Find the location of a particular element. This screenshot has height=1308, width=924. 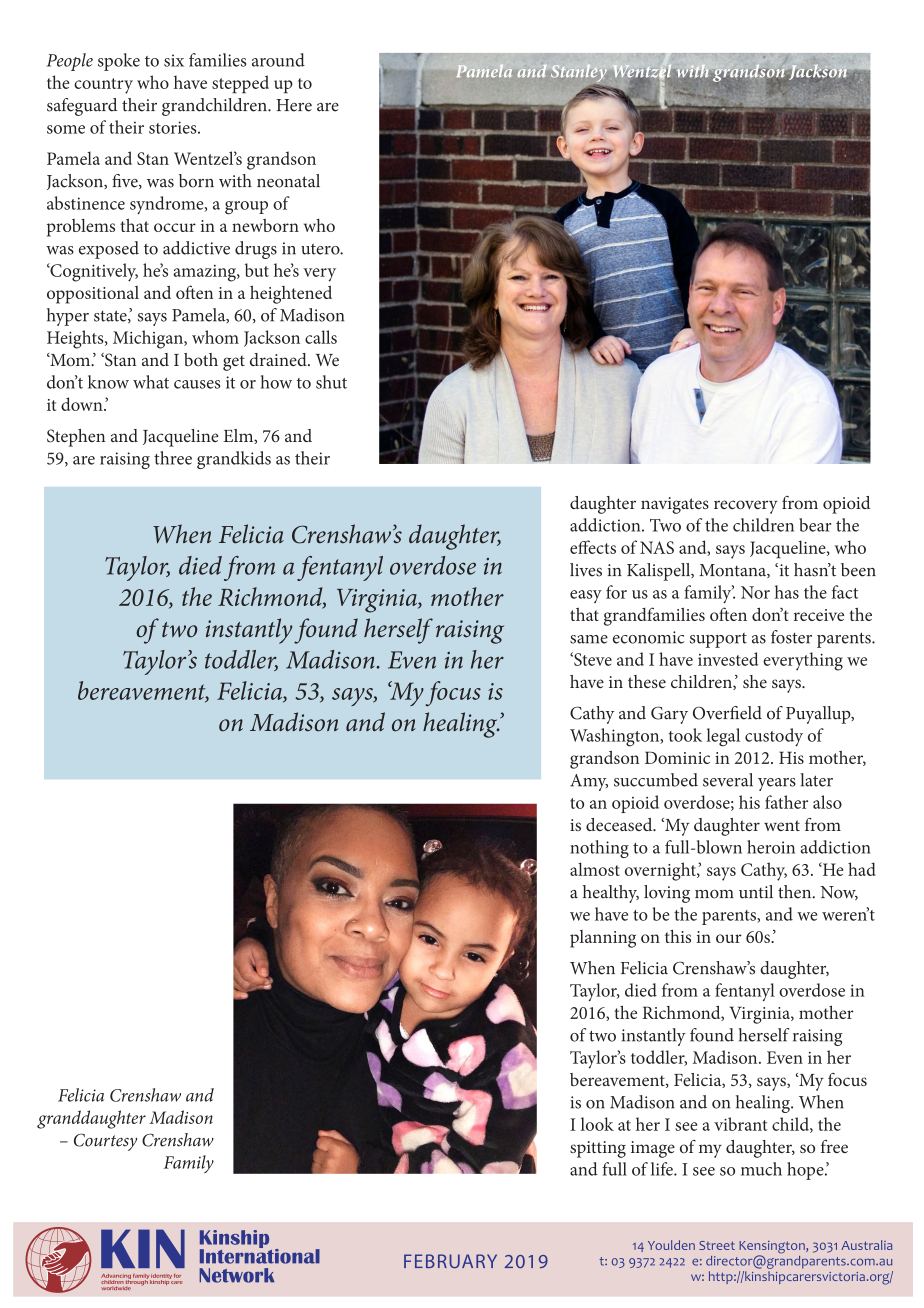

Here is located at coordinates (294, 105).
